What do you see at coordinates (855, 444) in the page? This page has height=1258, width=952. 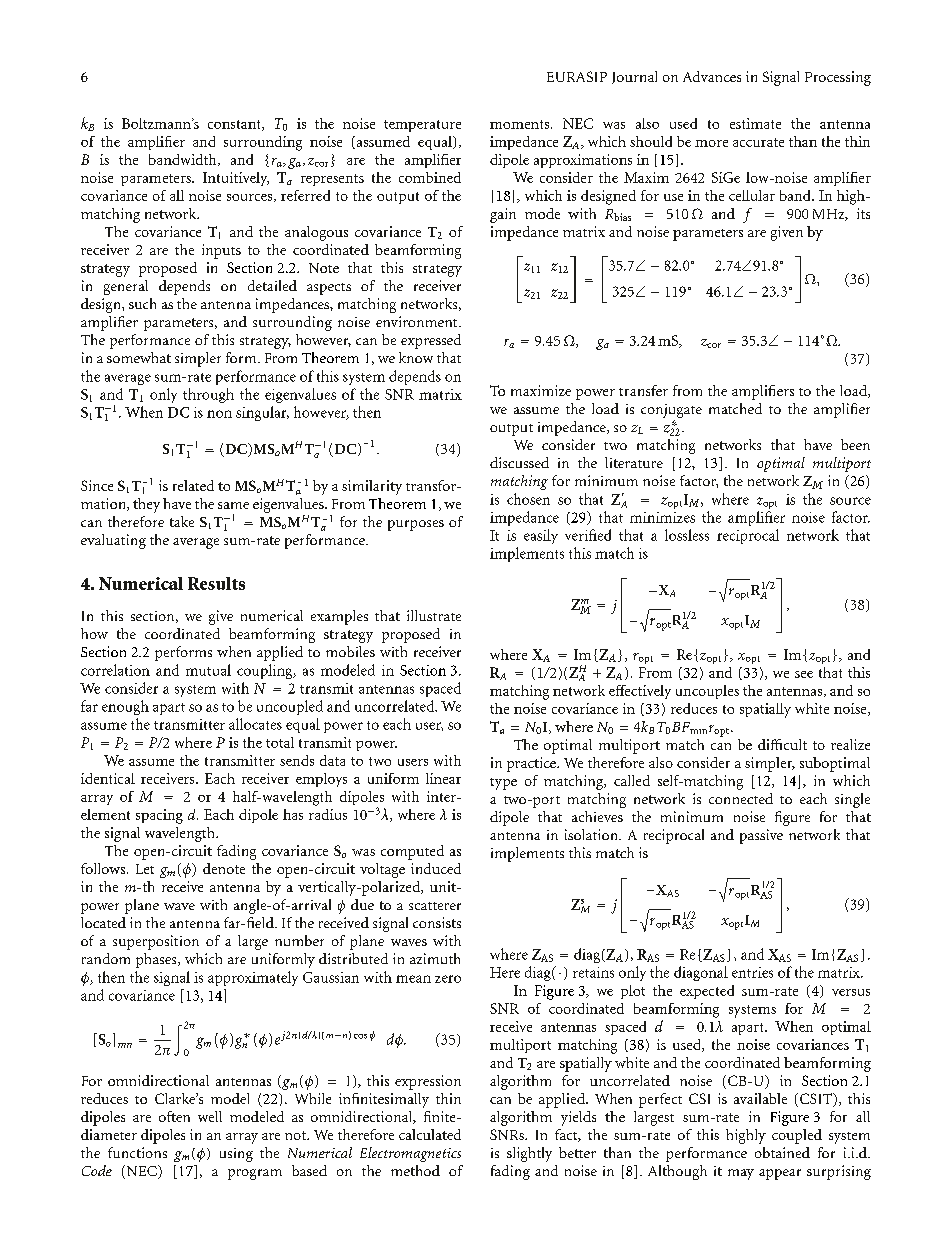 I see `been` at bounding box center [855, 444].
